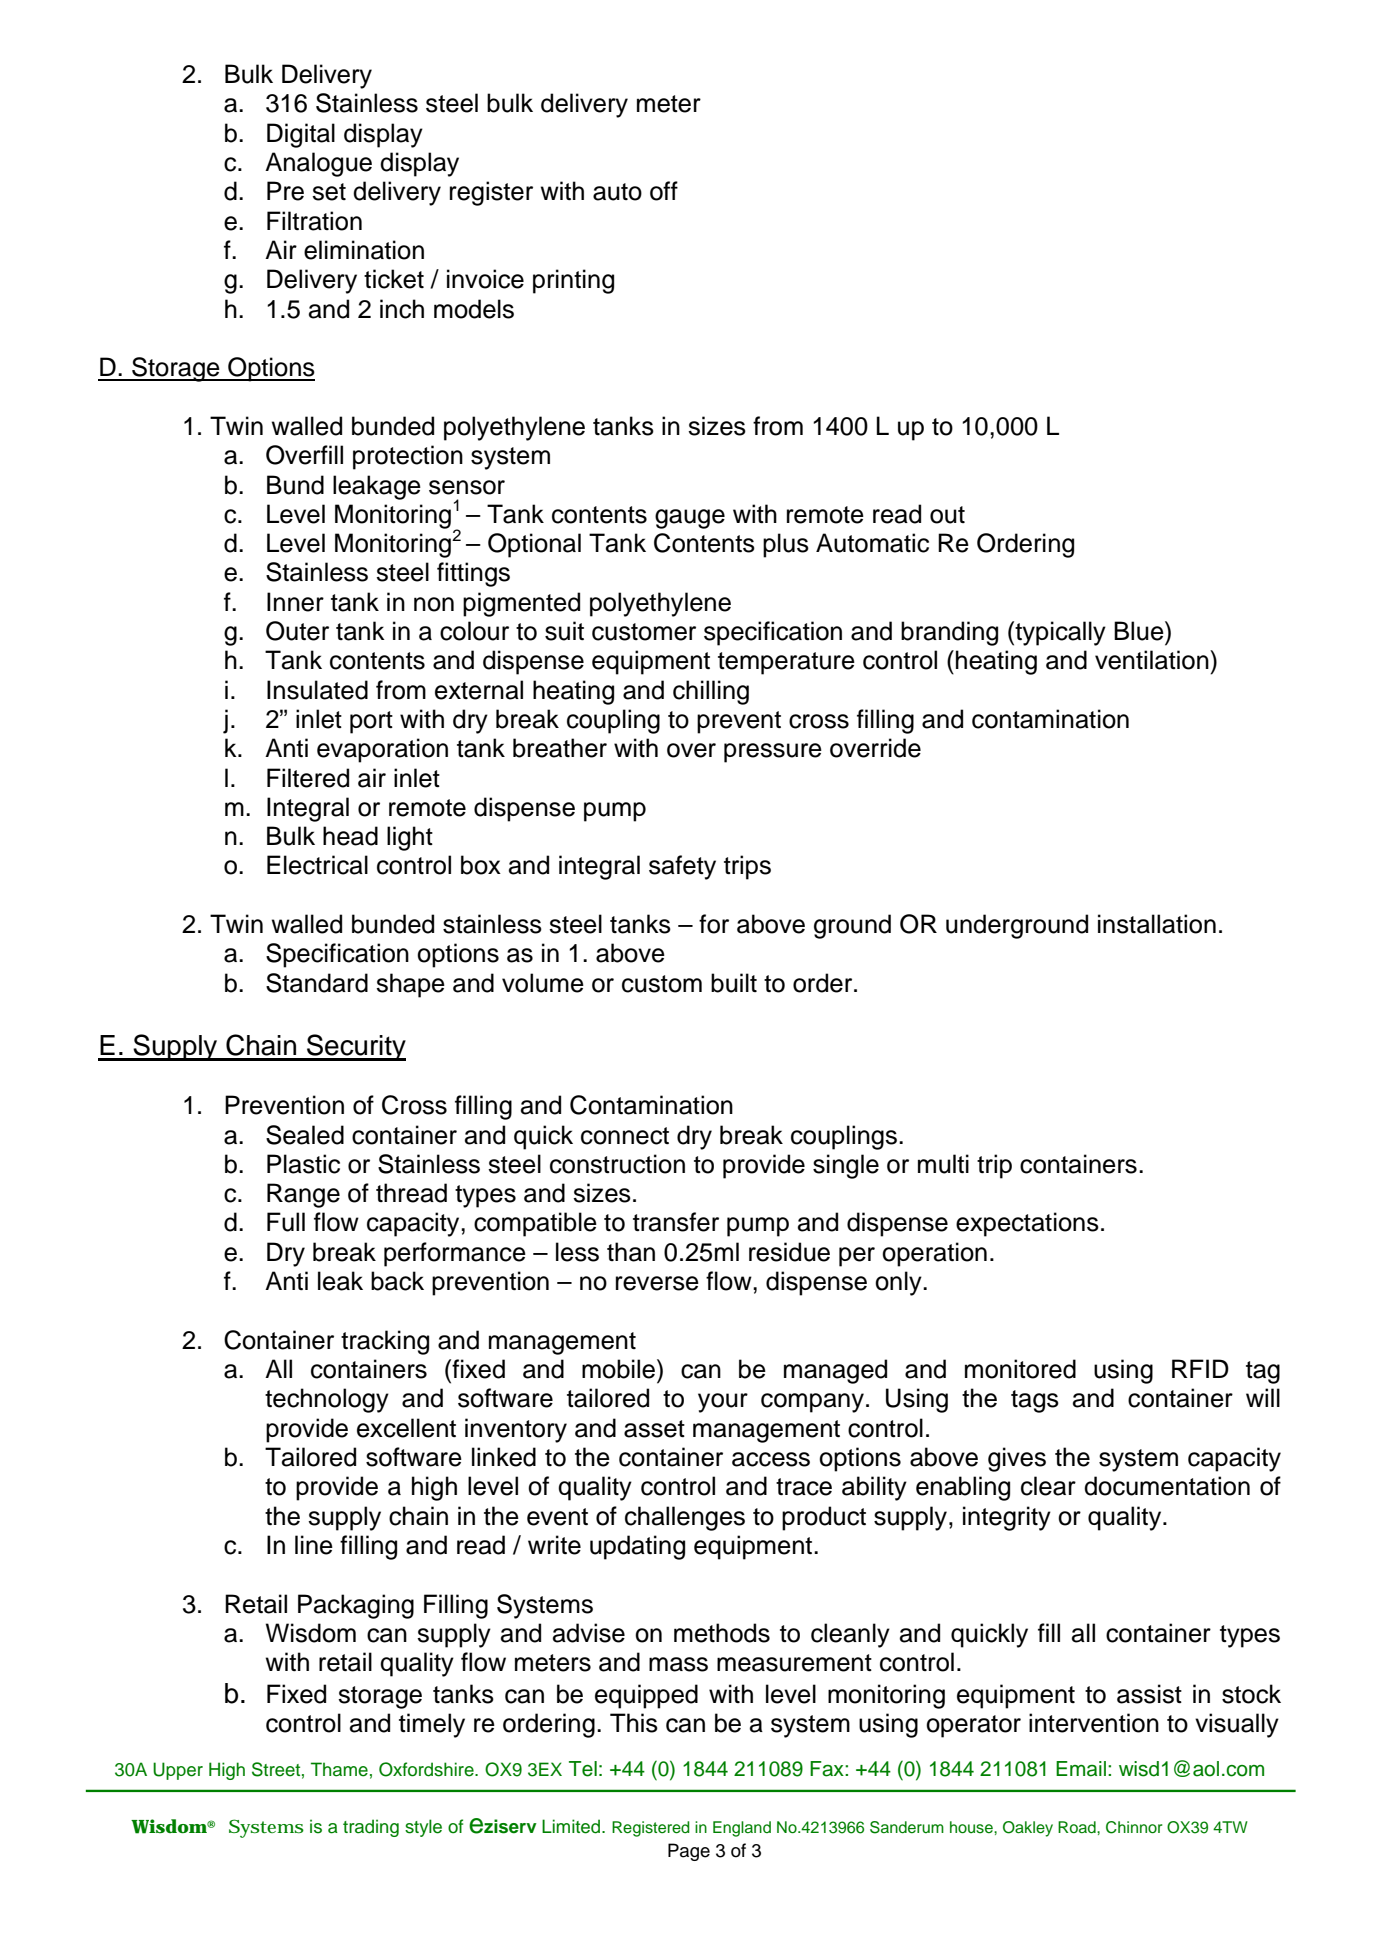  What do you see at coordinates (318, 164) in the screenshot?
I see `Analogue` at bounding box center [318, 164].
